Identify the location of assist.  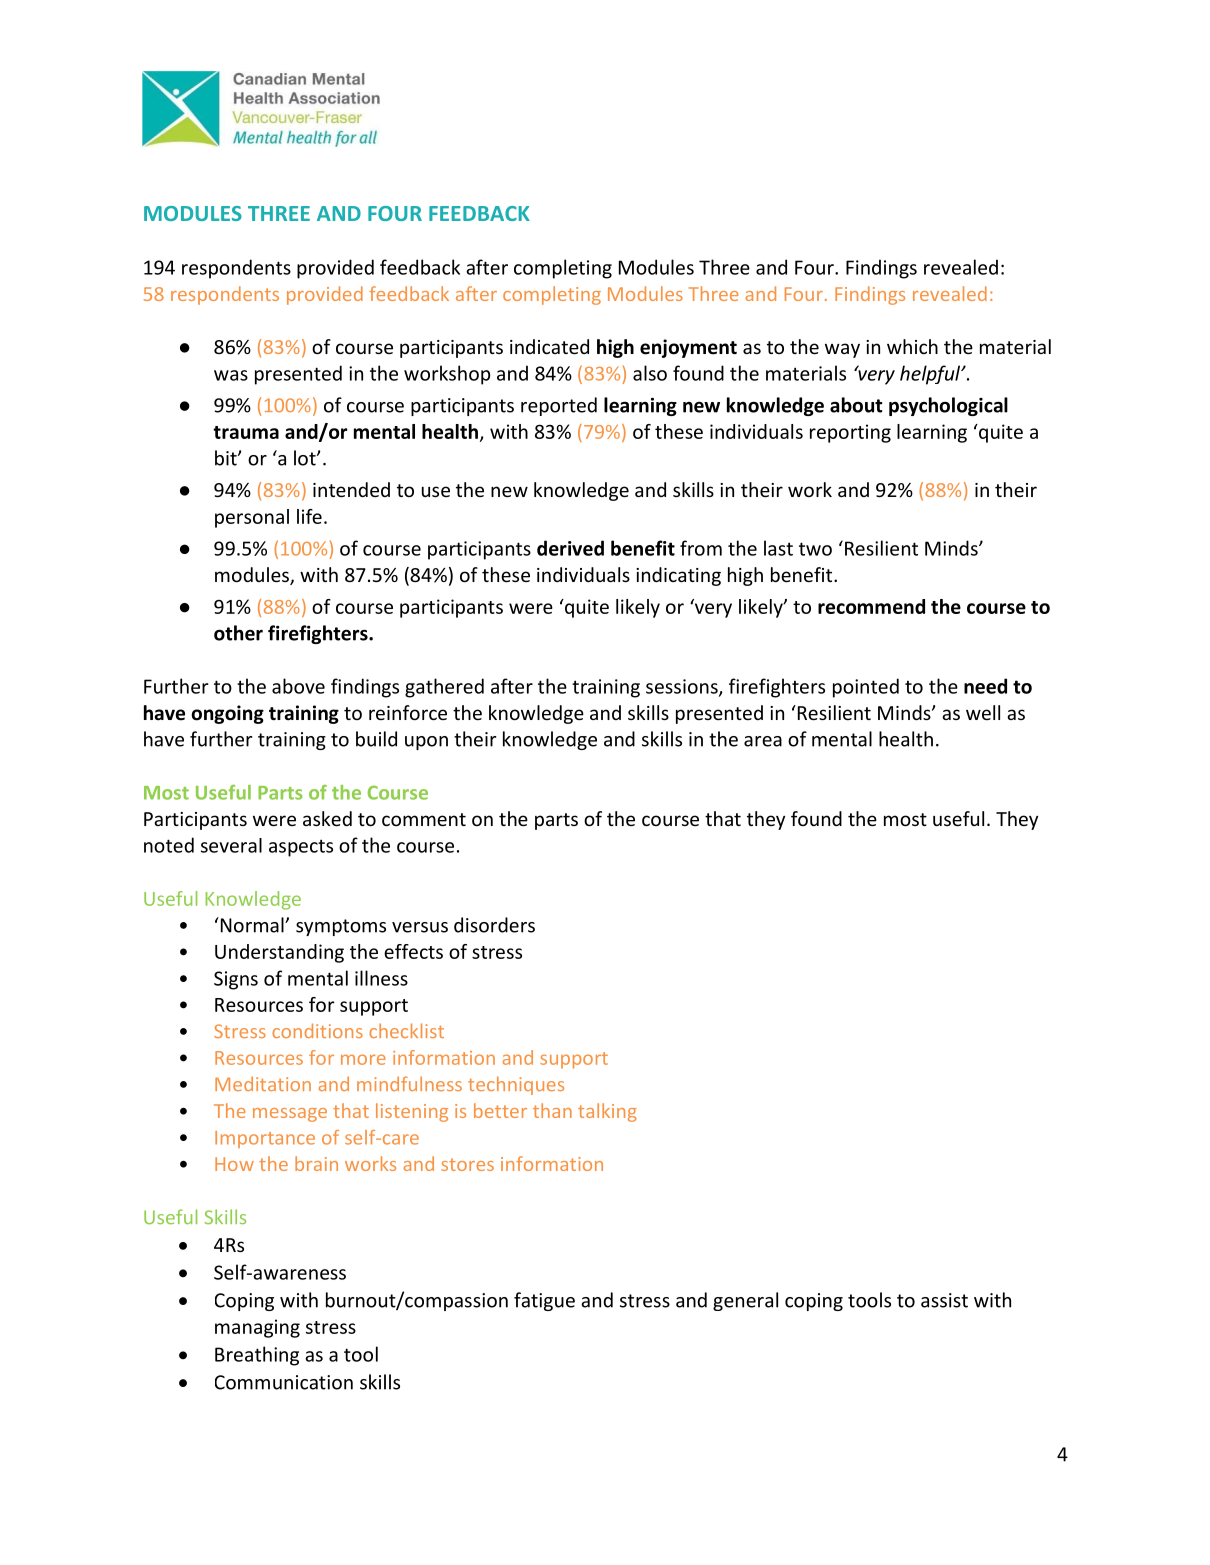
(944, 1300).
